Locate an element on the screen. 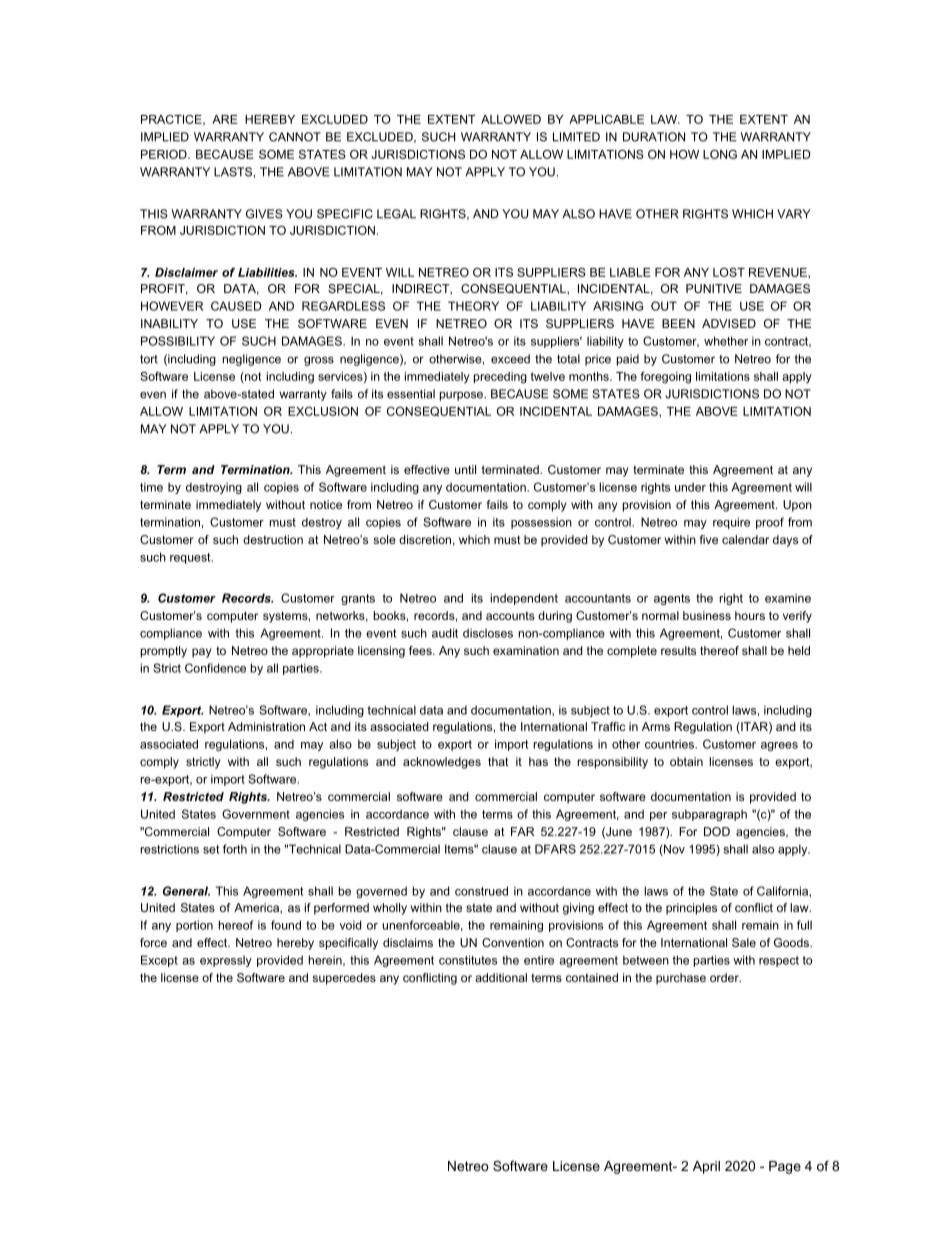 This screenshot has height=1233, width=952. expressly is located at coordinates (226, 961).
